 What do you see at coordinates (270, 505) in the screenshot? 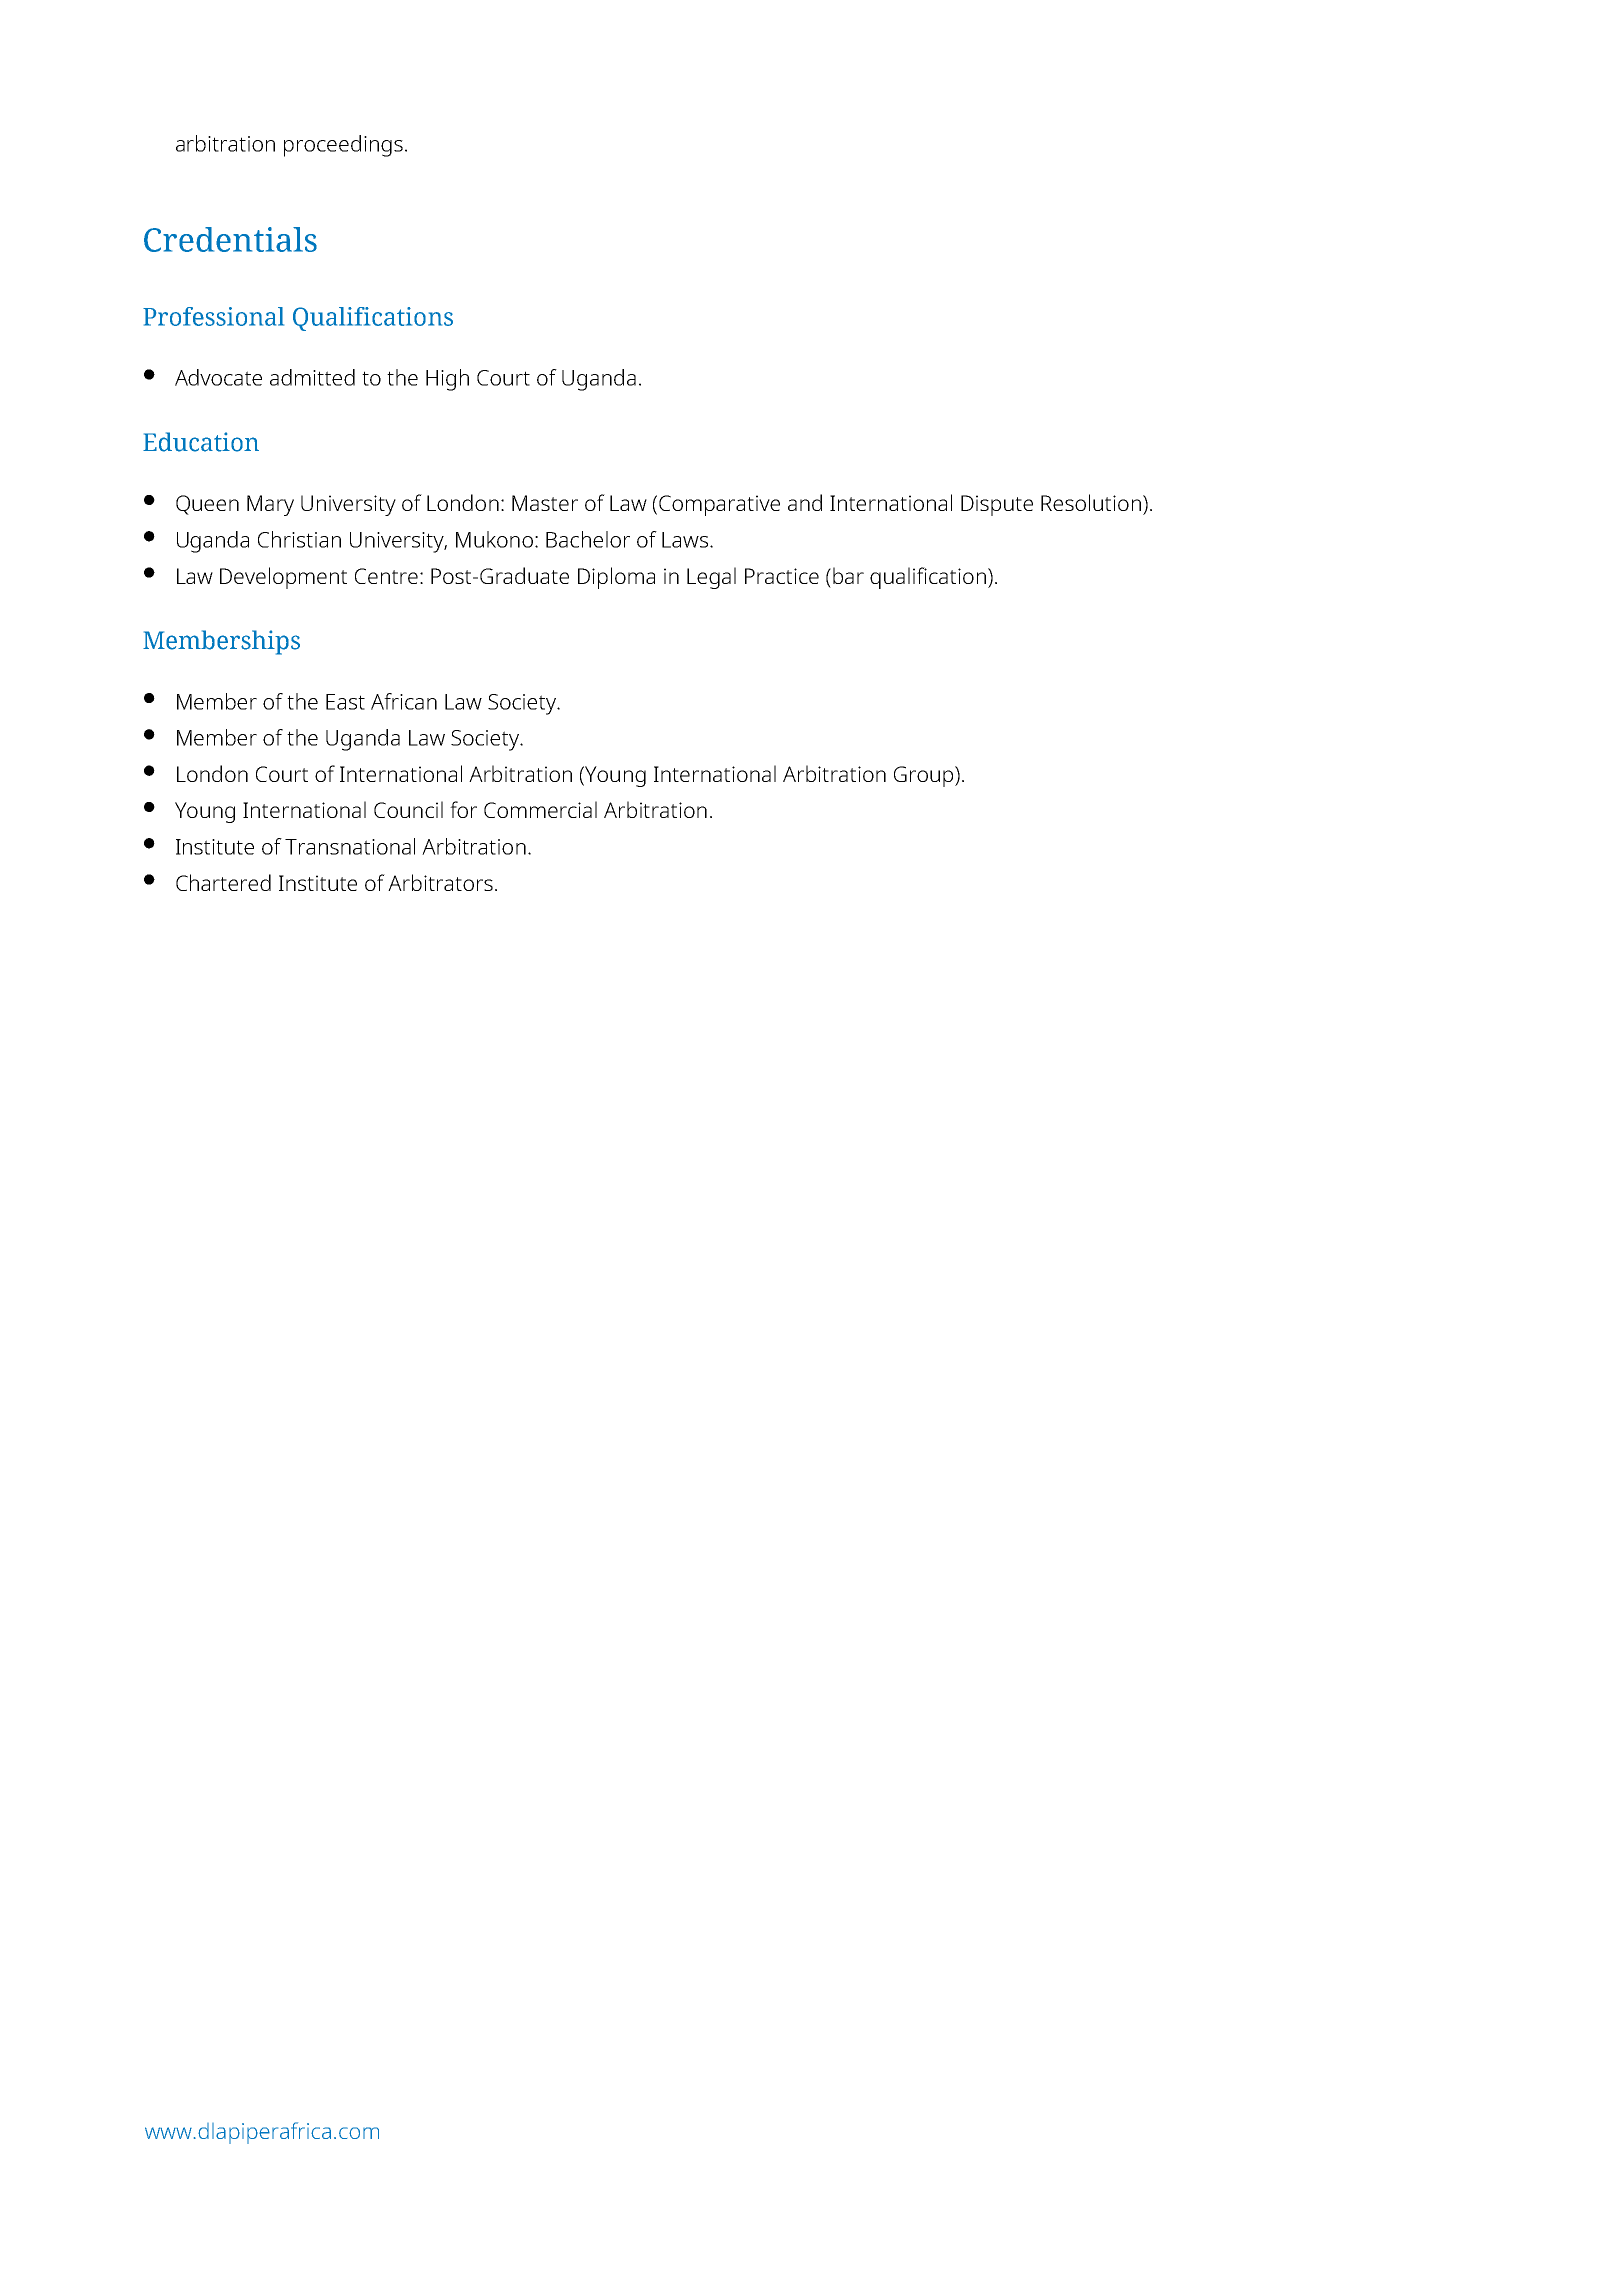
I see `Mary` at bounding box center [270, 505].
